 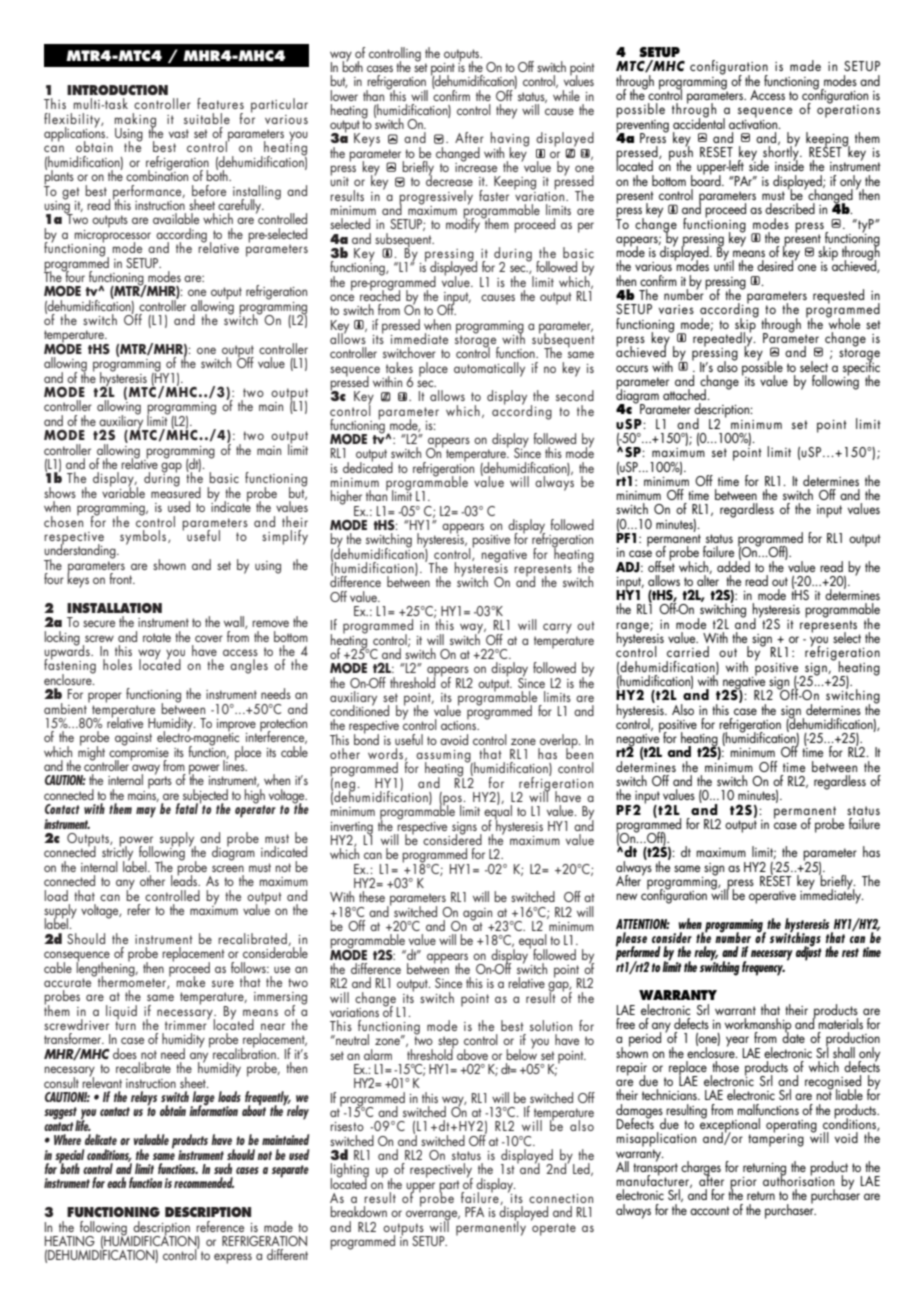 What do you see at coordinates (474, 1212) in the screenshot?
I see `PFA` at bounding box center [474, 1212].
